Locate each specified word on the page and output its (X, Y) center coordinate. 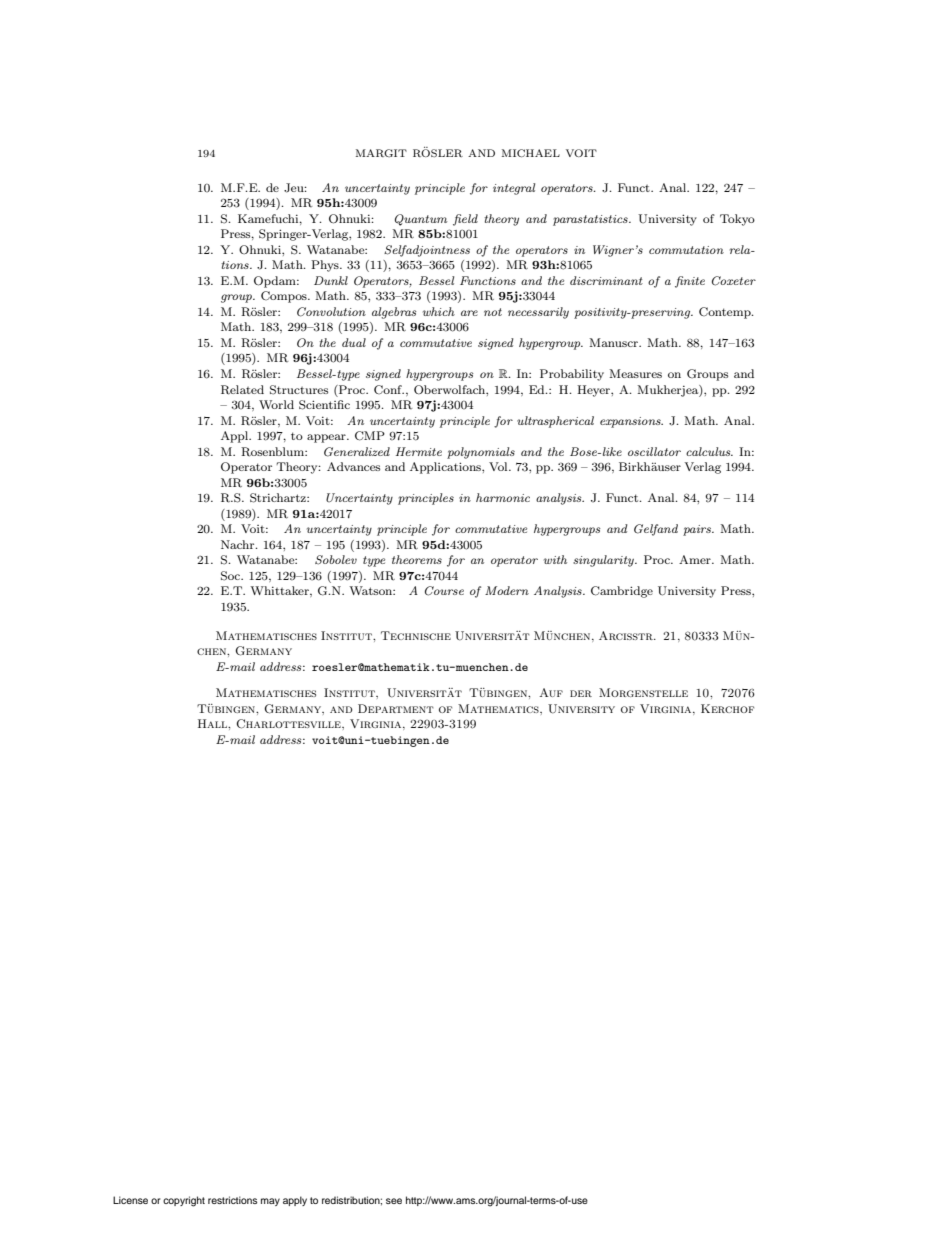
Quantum (421, 220)
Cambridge (622, 592)
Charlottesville (289, 724)
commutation (686, 250)
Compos (285, 297)
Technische (416, 635)
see (394, 1201)
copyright (184, 1201)
